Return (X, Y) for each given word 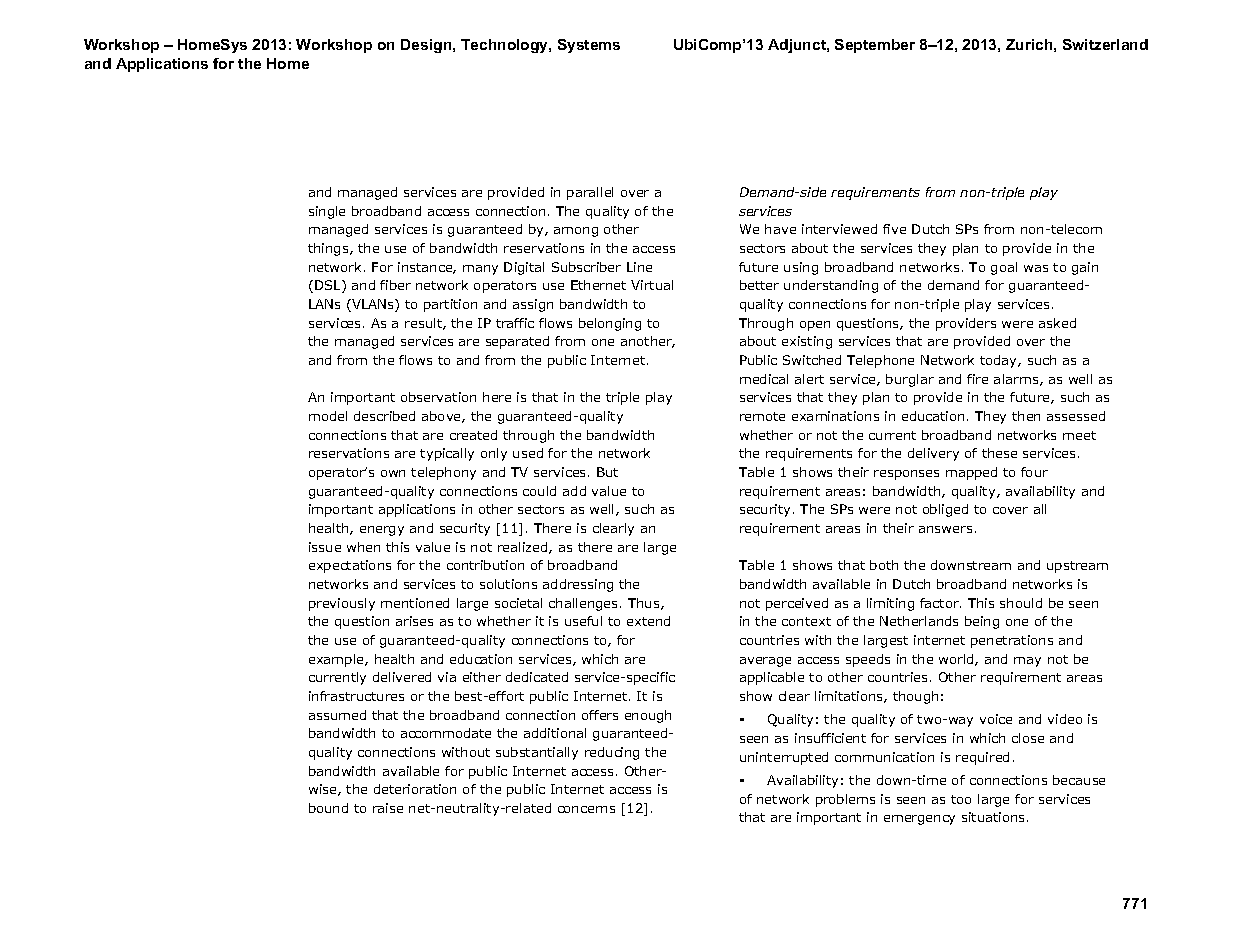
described (384, 416)
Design (427, 46)
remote (762, 416)
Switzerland (1105, 44)
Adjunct (798, 46)
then (1026, 416)
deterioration (415, 789)
